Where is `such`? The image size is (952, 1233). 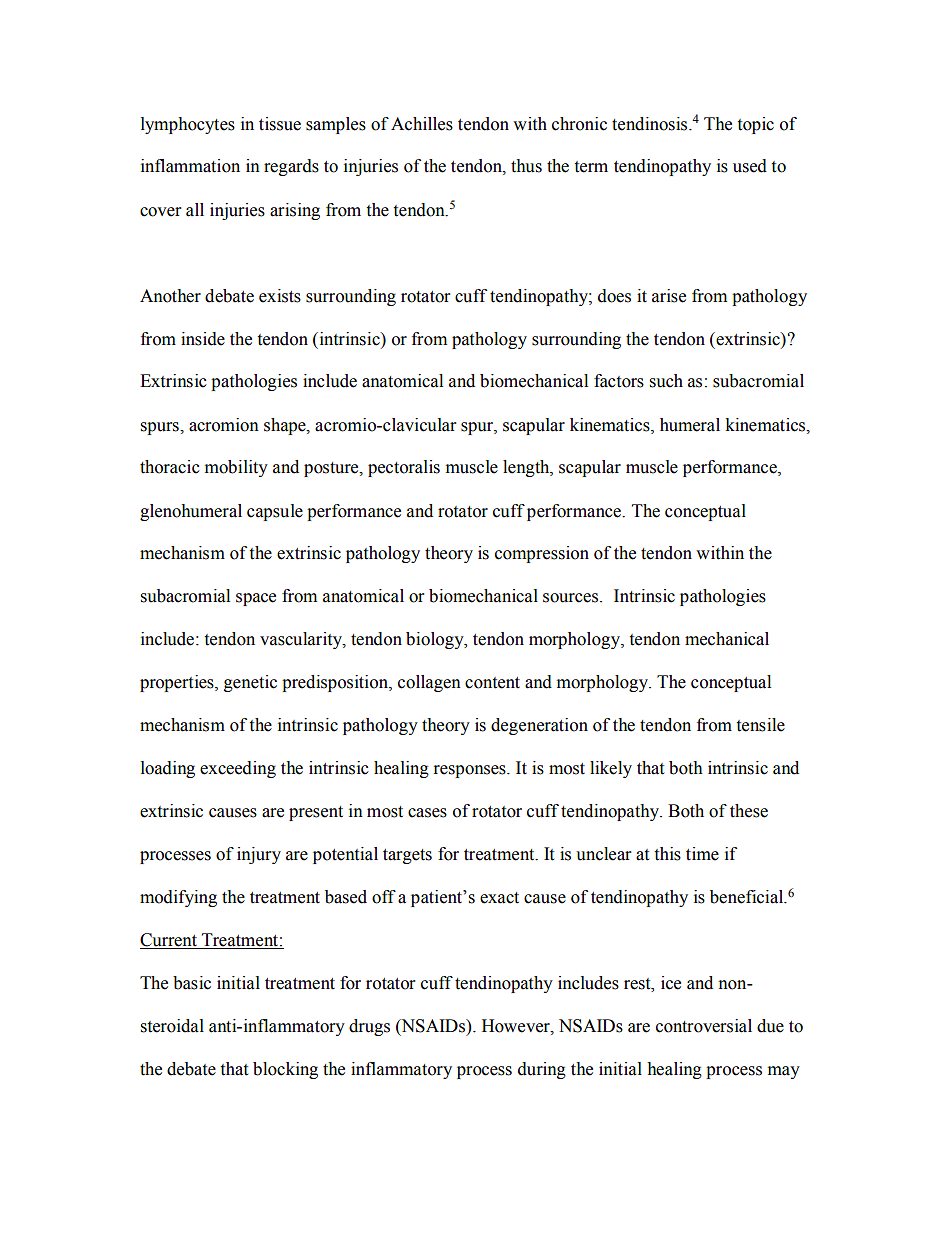 such is located at coordinates (666, 381).
